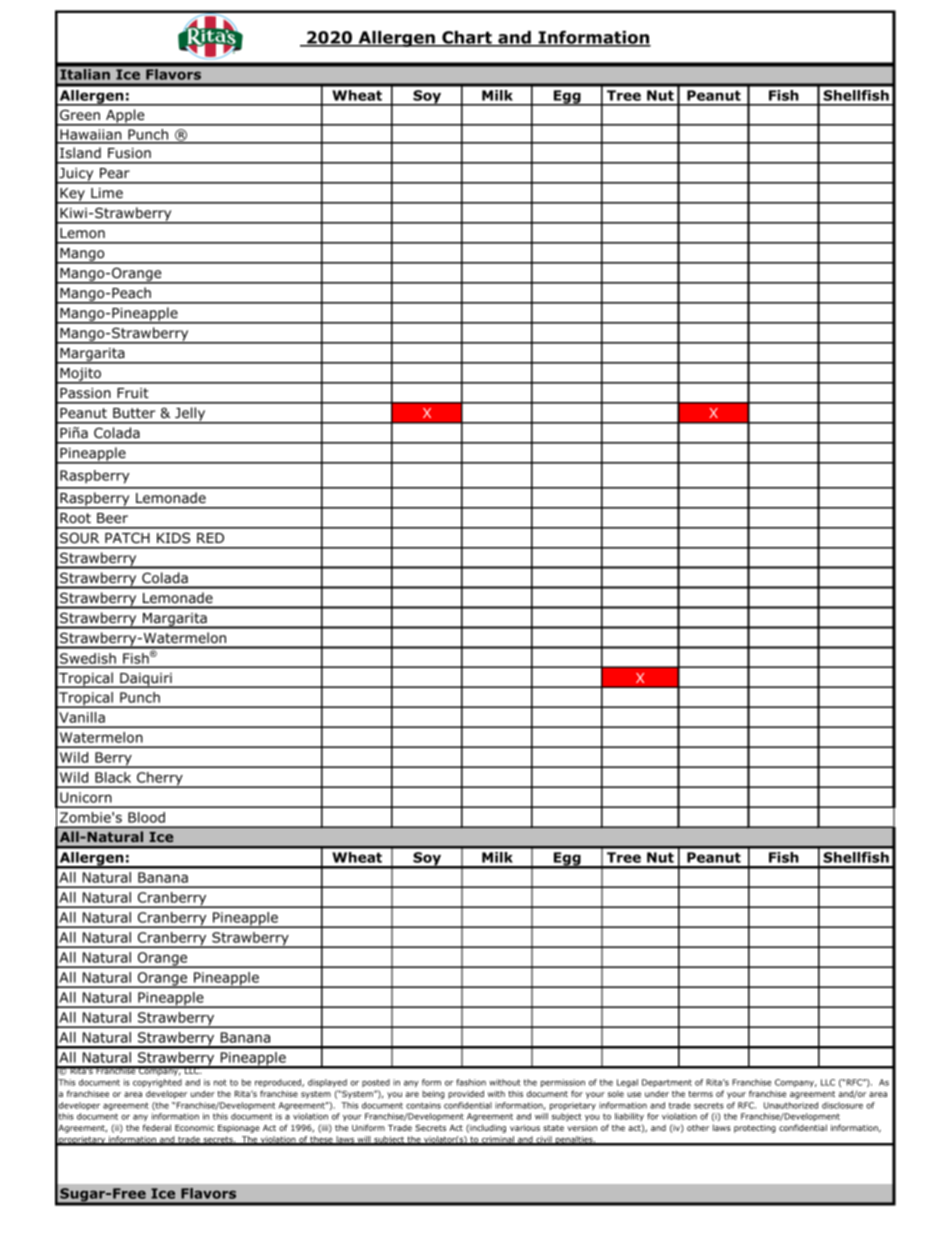  I want to click on Green, so click(80, 114).
